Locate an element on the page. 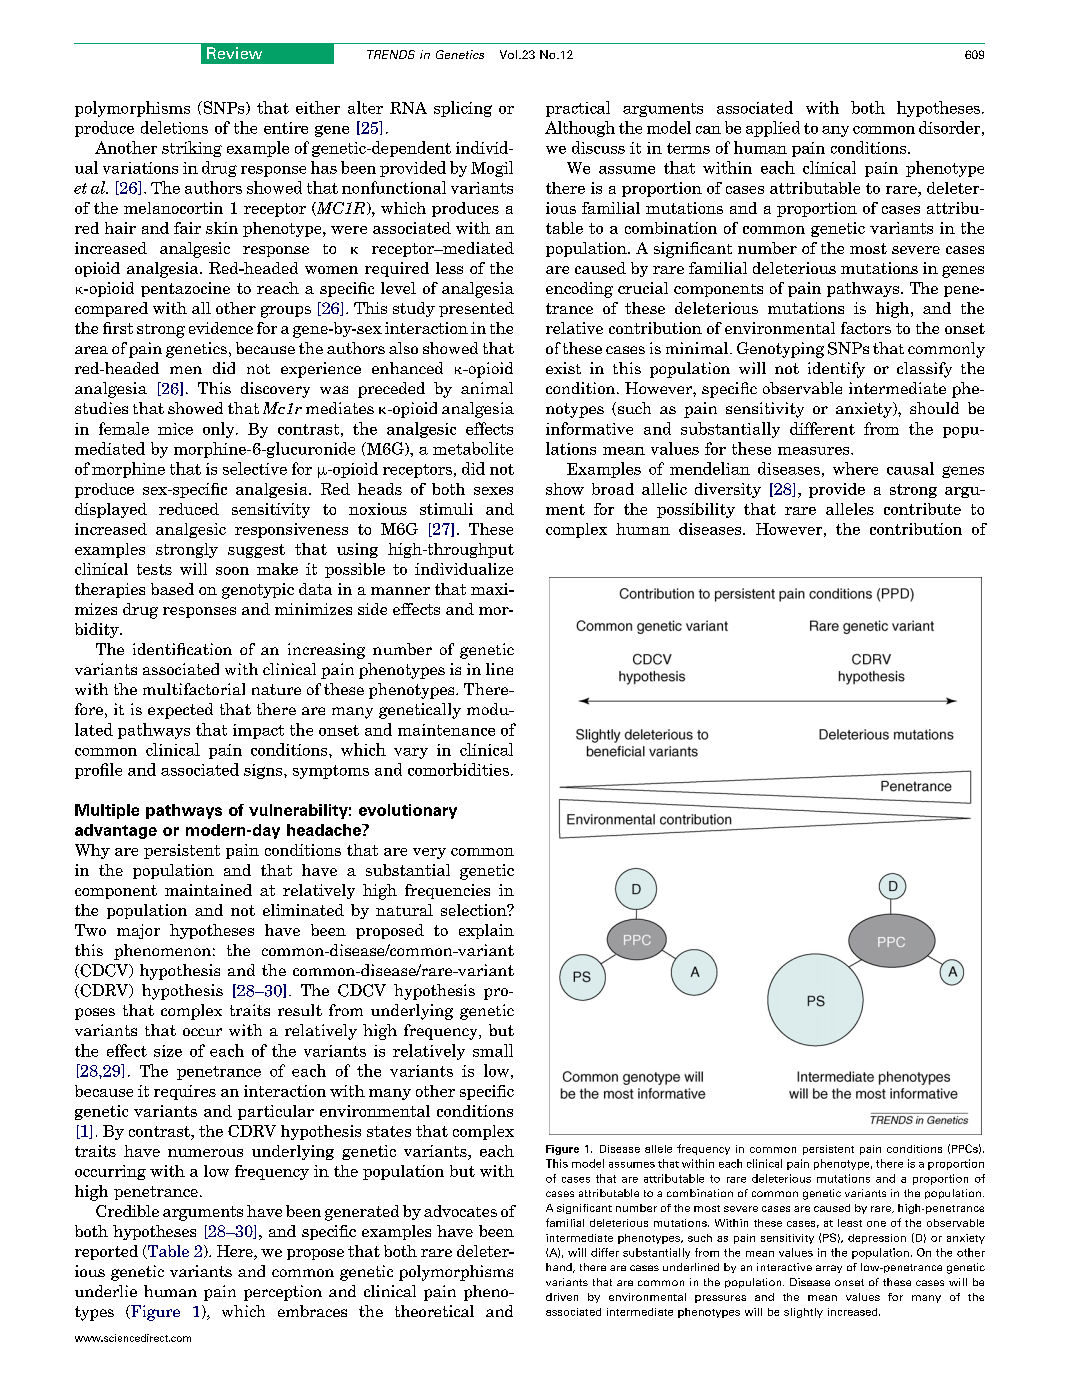 The width and height of the document is (1072, 1390). deletions is located at coordinates (174, 127).
